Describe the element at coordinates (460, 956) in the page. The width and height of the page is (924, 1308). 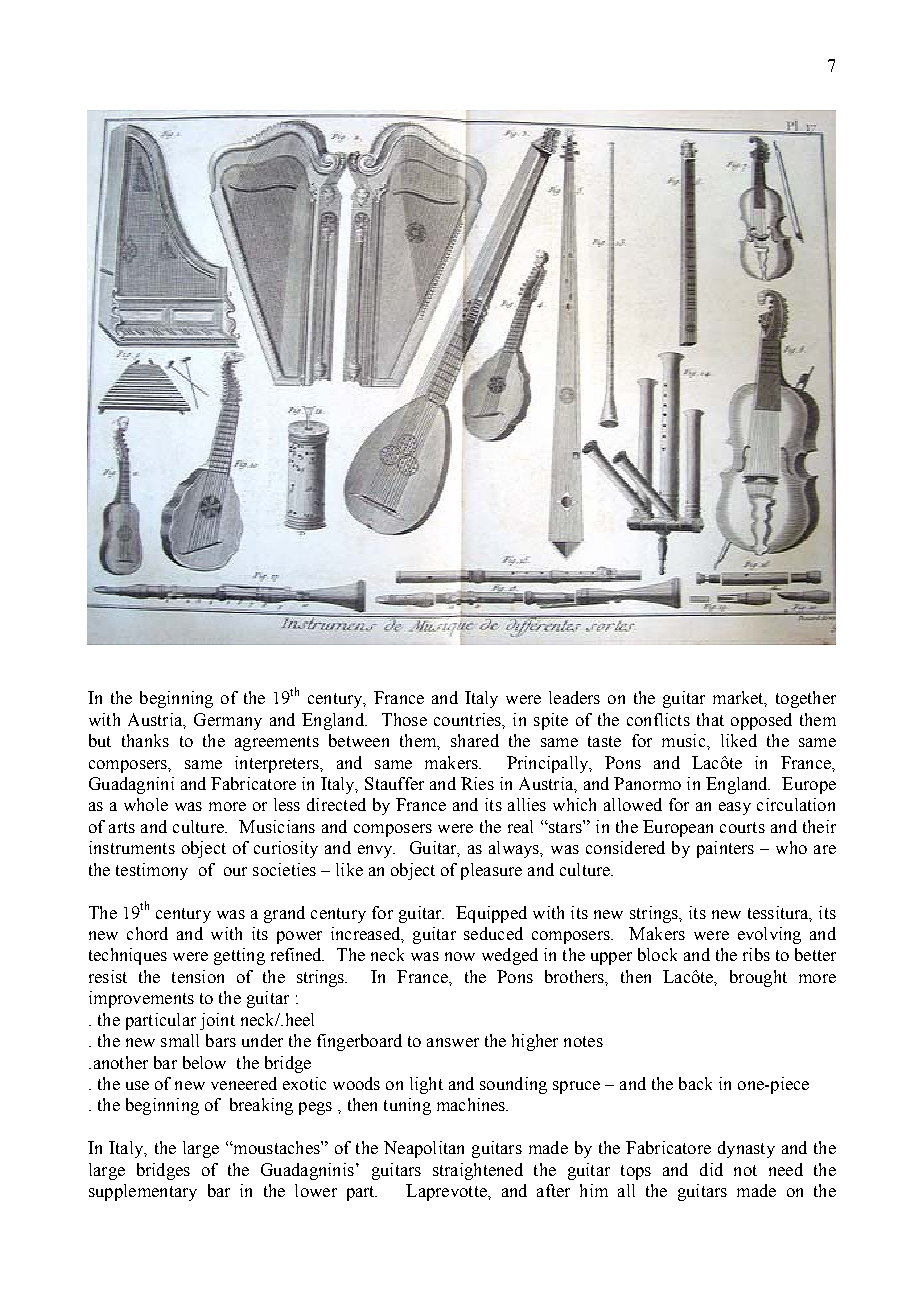
I see `now` at that location.
